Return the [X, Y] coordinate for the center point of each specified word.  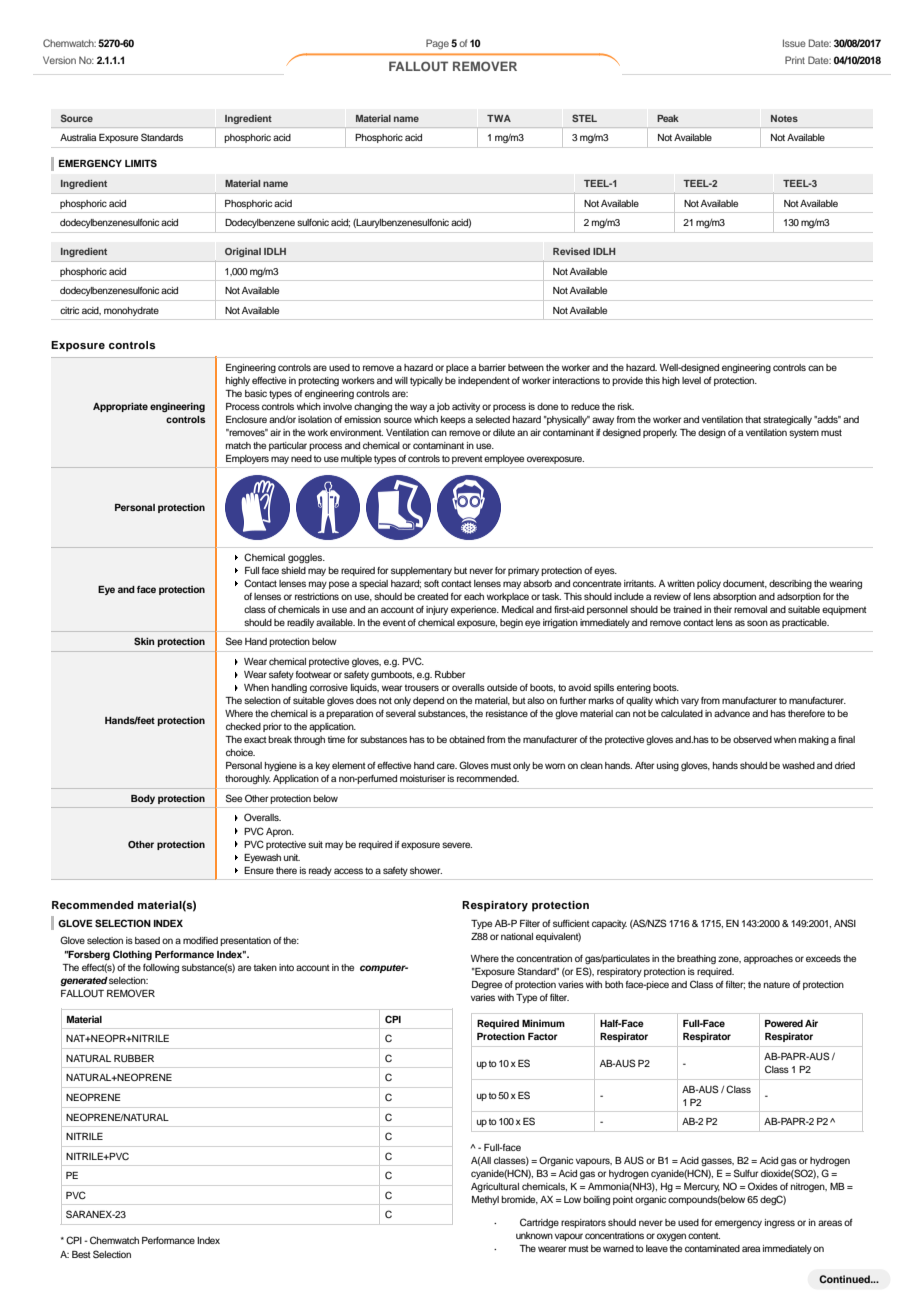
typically [426, 381]
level [691, 380]
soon [757, 623]
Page [437, 44]
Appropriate [120, 407]
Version [59, 60]
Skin [144, 641]
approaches [768, 959]
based [147, 940]
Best [81, 1254]
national [517, 936]
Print [795, 60]
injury [437, 610]
